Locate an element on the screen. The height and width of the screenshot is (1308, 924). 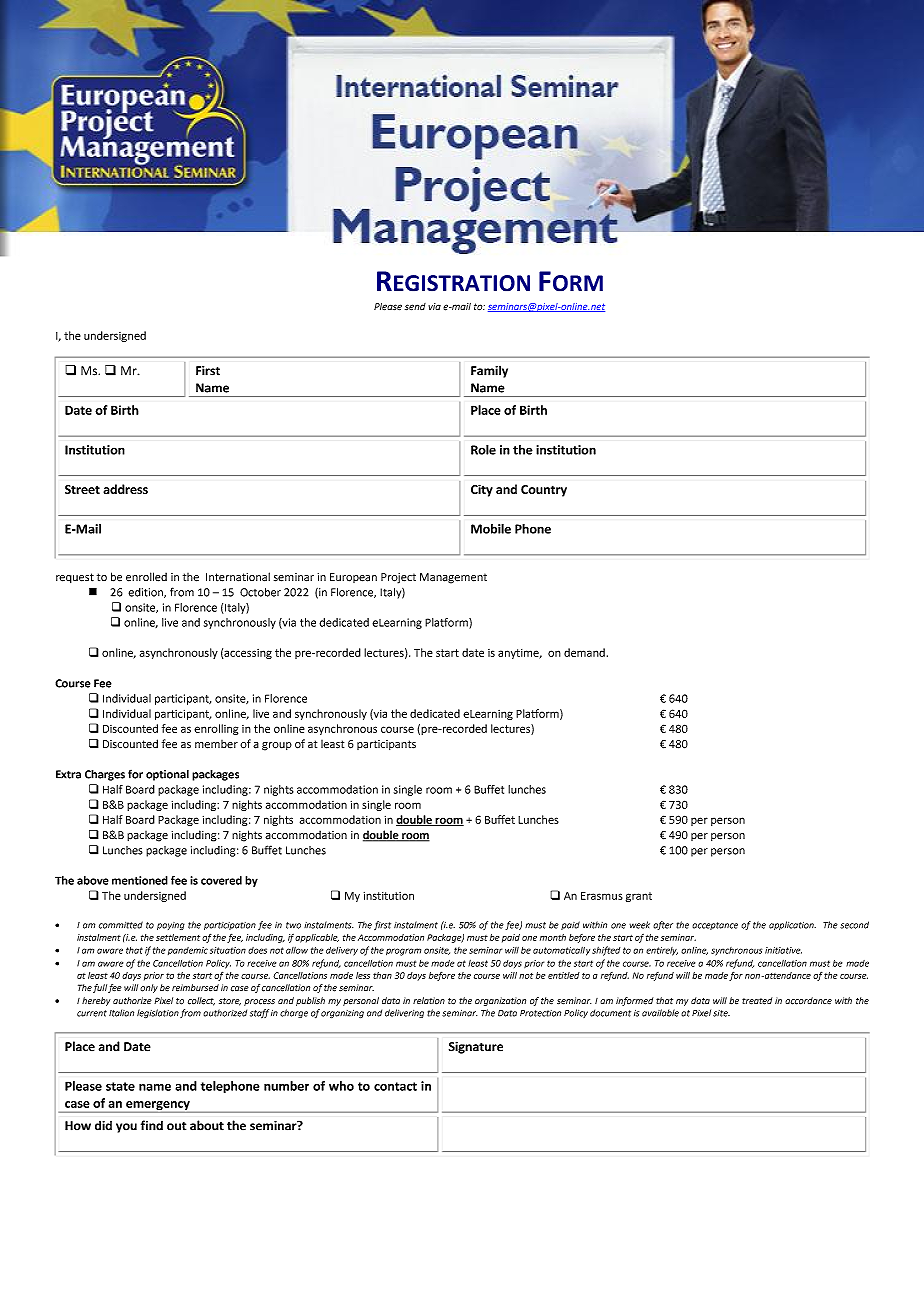
Family is located at coordinates (489, 371).
